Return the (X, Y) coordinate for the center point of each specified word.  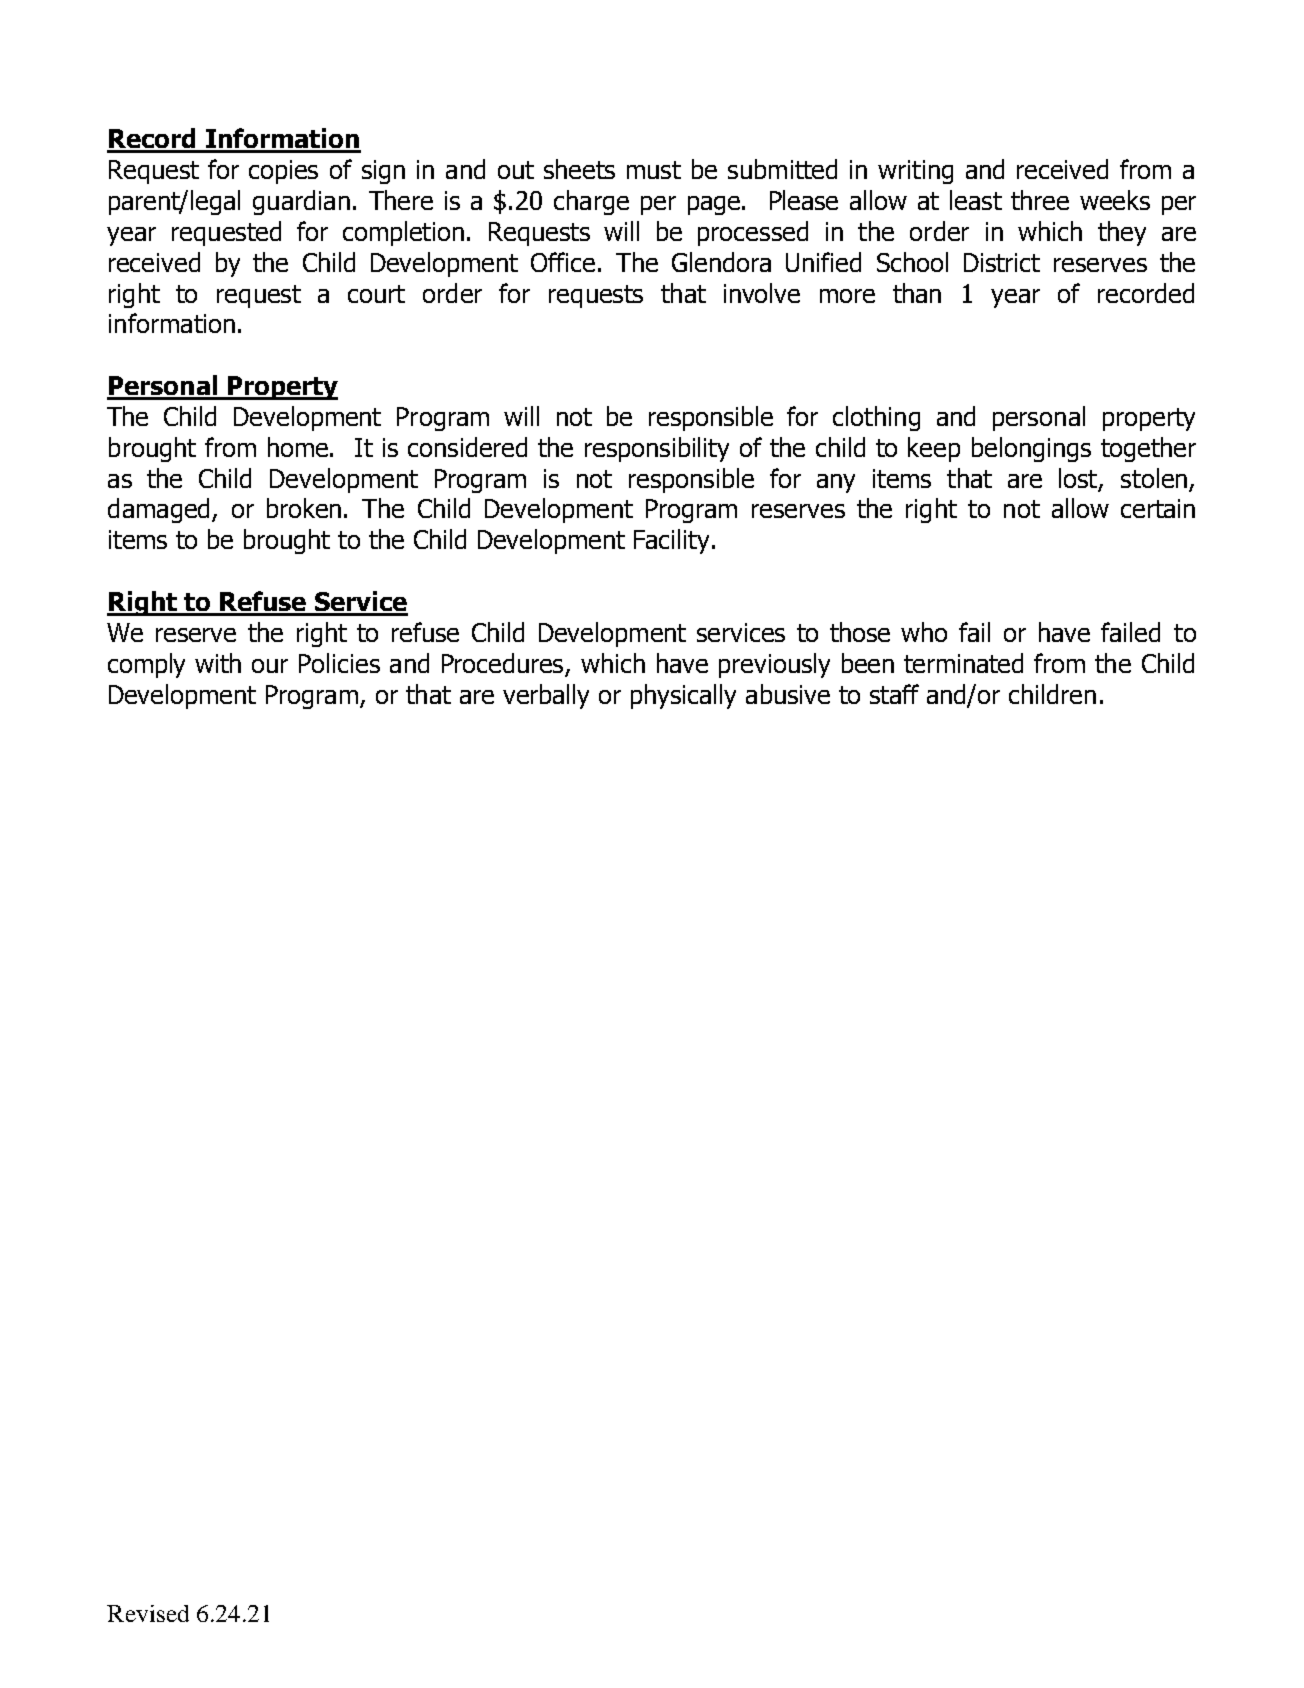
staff (894, 694)
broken (304, 508)
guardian (301, 202)
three (1040, 200)
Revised (148, 1613)
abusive (788, 694)
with (218, 663)
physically (683, 696)
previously (774, 665)
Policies (339, 663)
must (654, 170)
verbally (546, 696)
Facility (671, 541)
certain (1158, 508)
